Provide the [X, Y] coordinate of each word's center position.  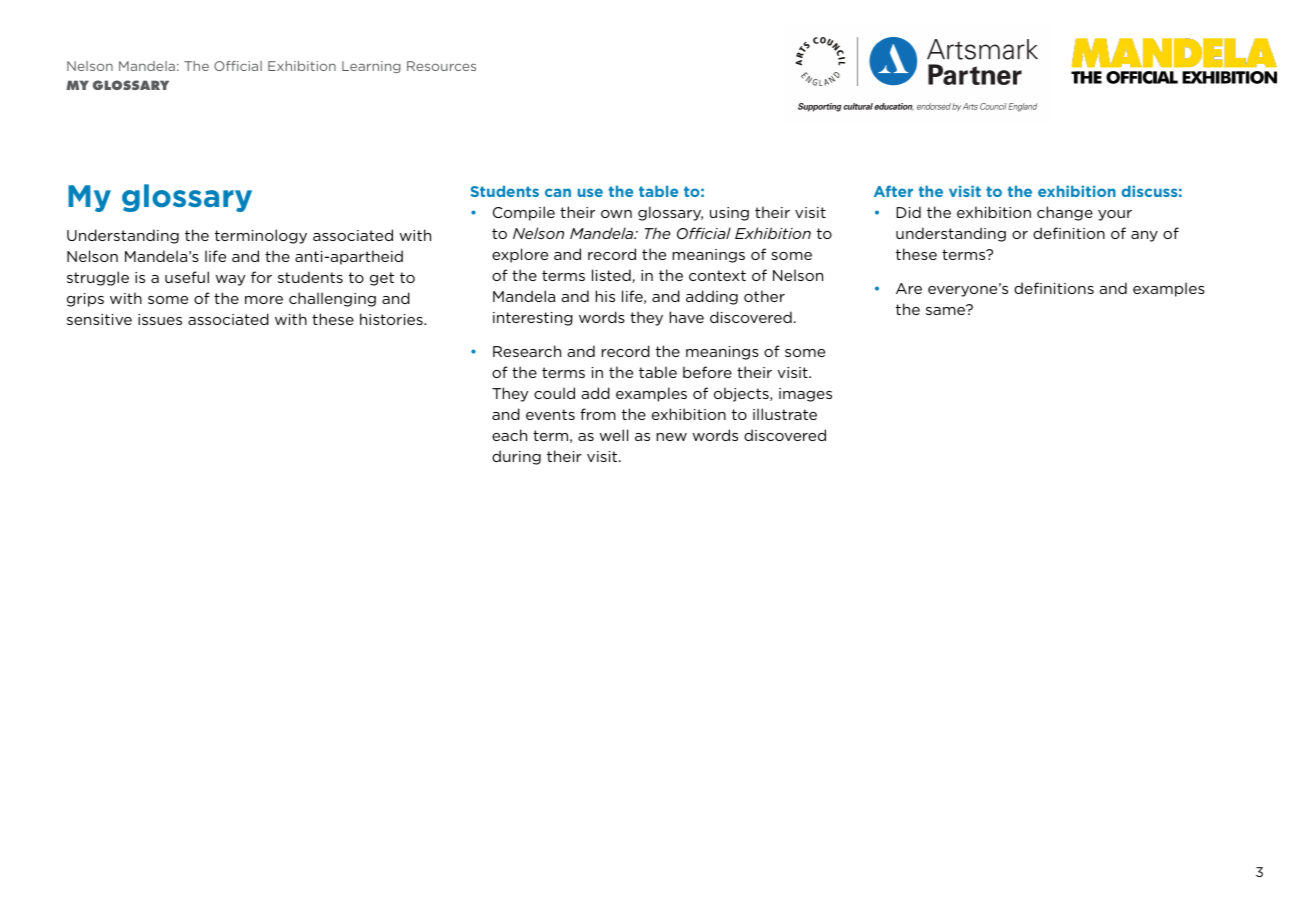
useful [187, 277]
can [558, 192]
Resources [441, 66]
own [616, 214]
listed [612, 276]
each [509, 435]
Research [527, 351]
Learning [371, 67]
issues [160, 319]
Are [909, 288]
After [893, 191]
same [947, 310]
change [1065, 213]
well [614, 435]
